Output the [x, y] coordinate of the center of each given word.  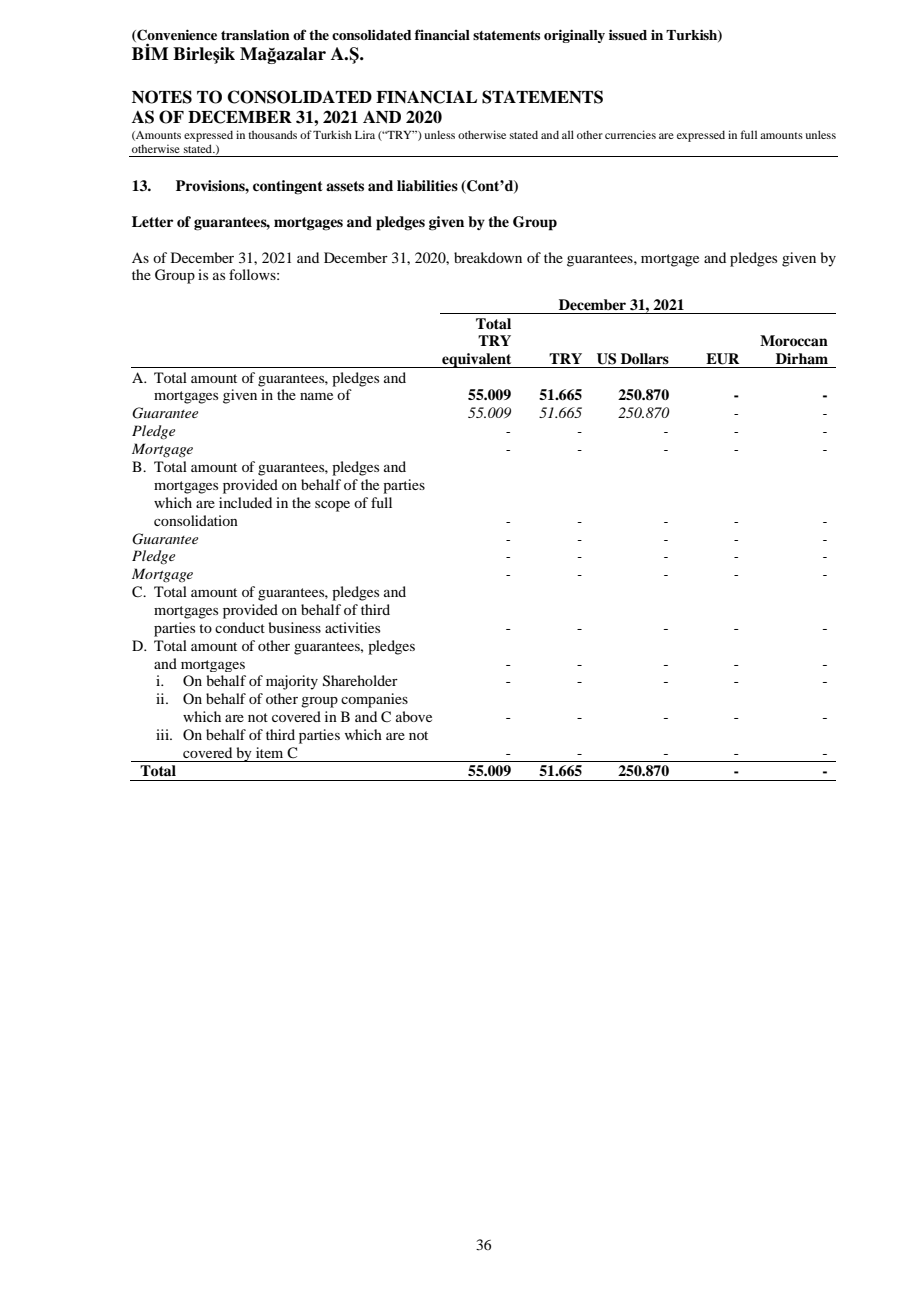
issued [628, 34]
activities [352, 627]
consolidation [196, 520]
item [269, 752]
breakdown [488, 257]
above [414, 716]
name [316, 396]
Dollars [645, 359]
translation [255, 35]
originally [574, 36]
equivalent [477, 360]
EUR [722, 359]
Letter [152, 221]
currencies [630, 134]
